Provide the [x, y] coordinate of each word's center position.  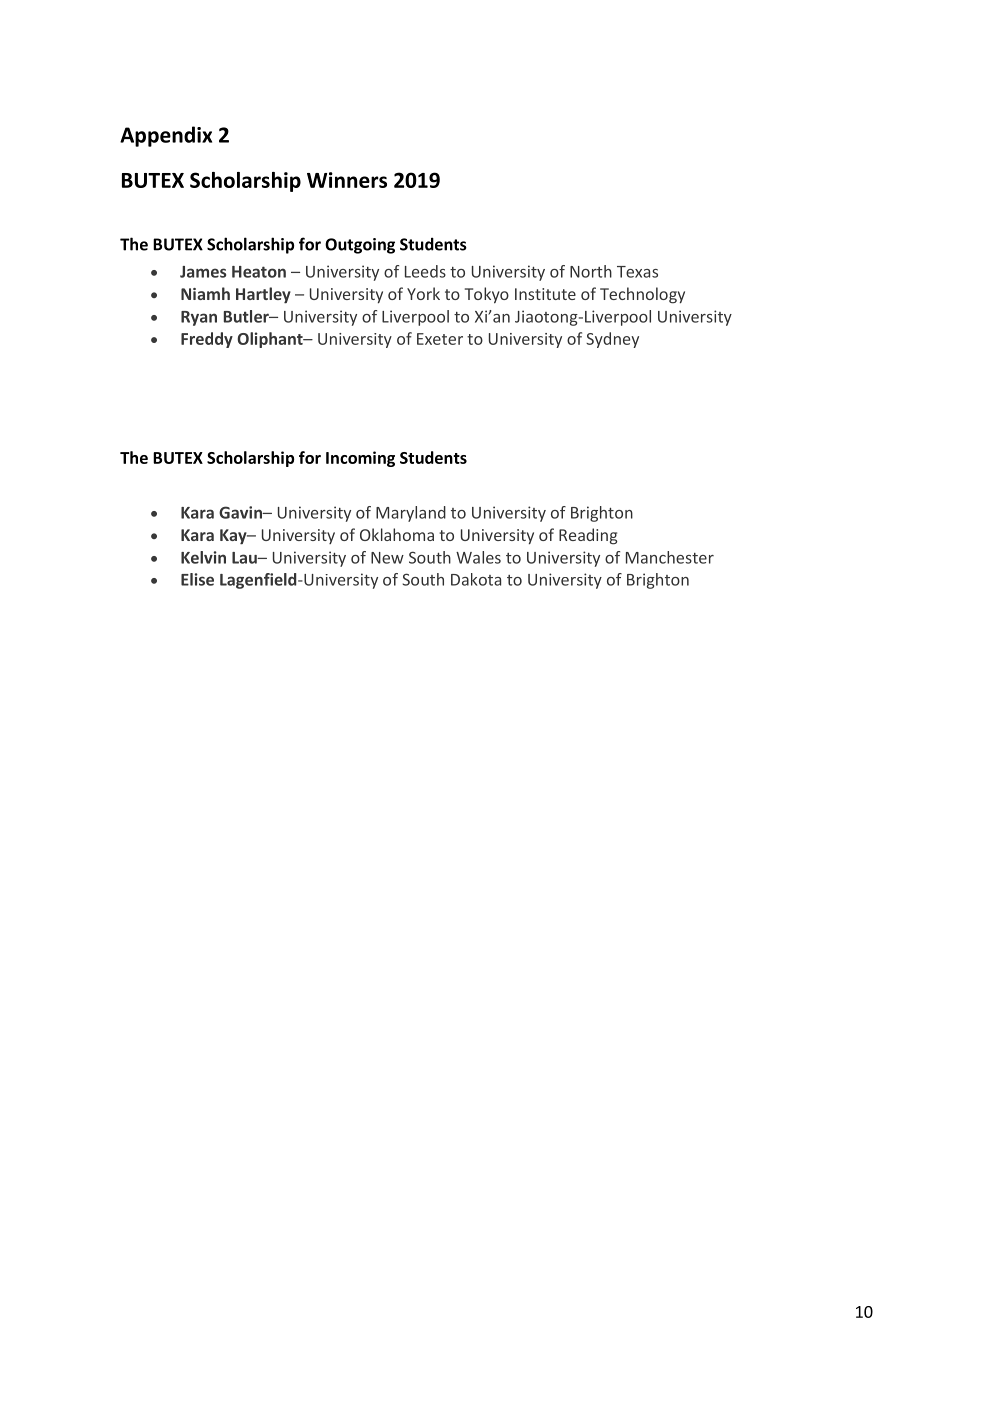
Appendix [166, 136]
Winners [347, 180]
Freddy [207, 340]
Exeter [440, 339]
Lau [245, 558]
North [591, 271]
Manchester [670, 557]
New [387, 558]
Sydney [612, 340]
